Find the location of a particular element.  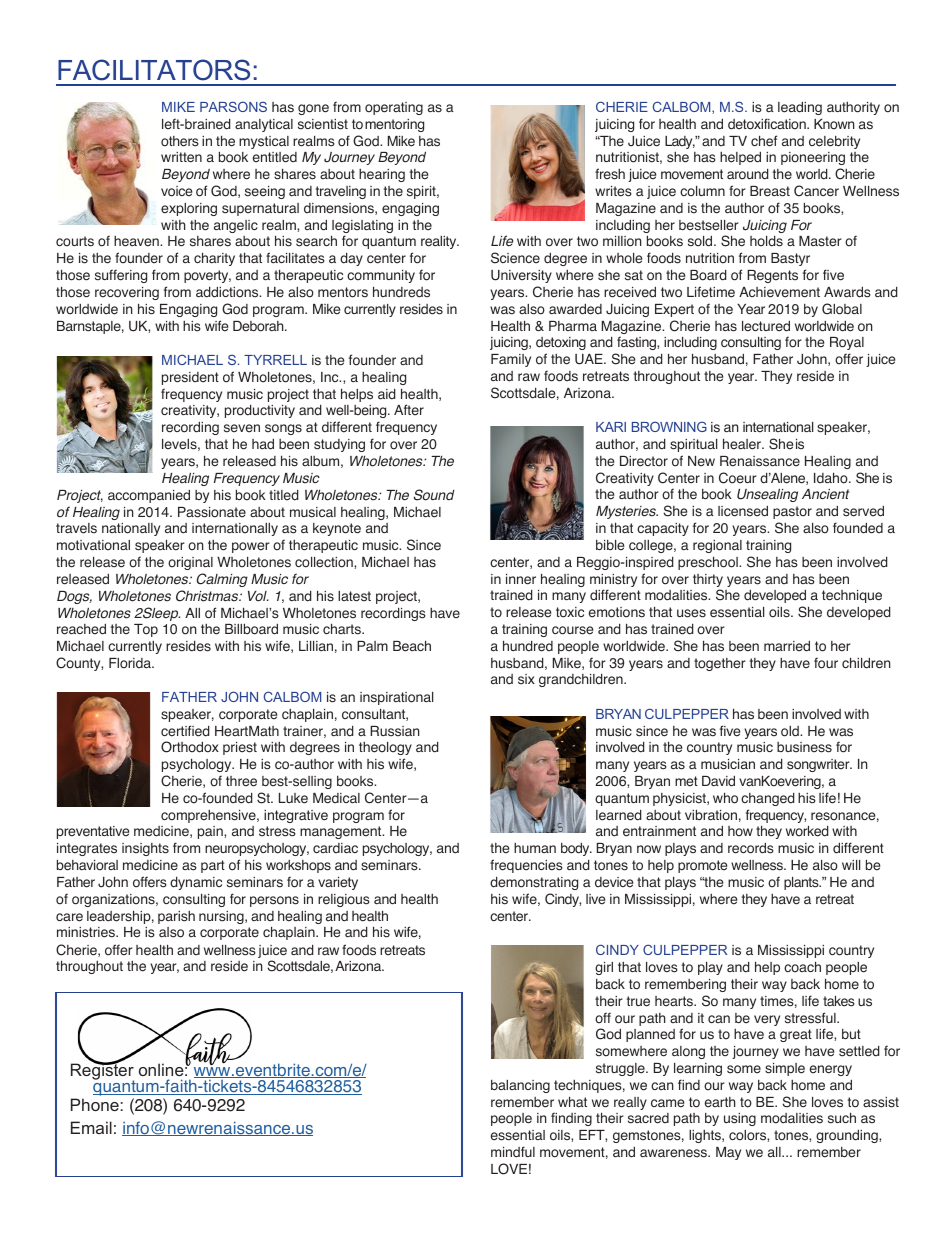

mindful is located at coordinates (513, 1152).
